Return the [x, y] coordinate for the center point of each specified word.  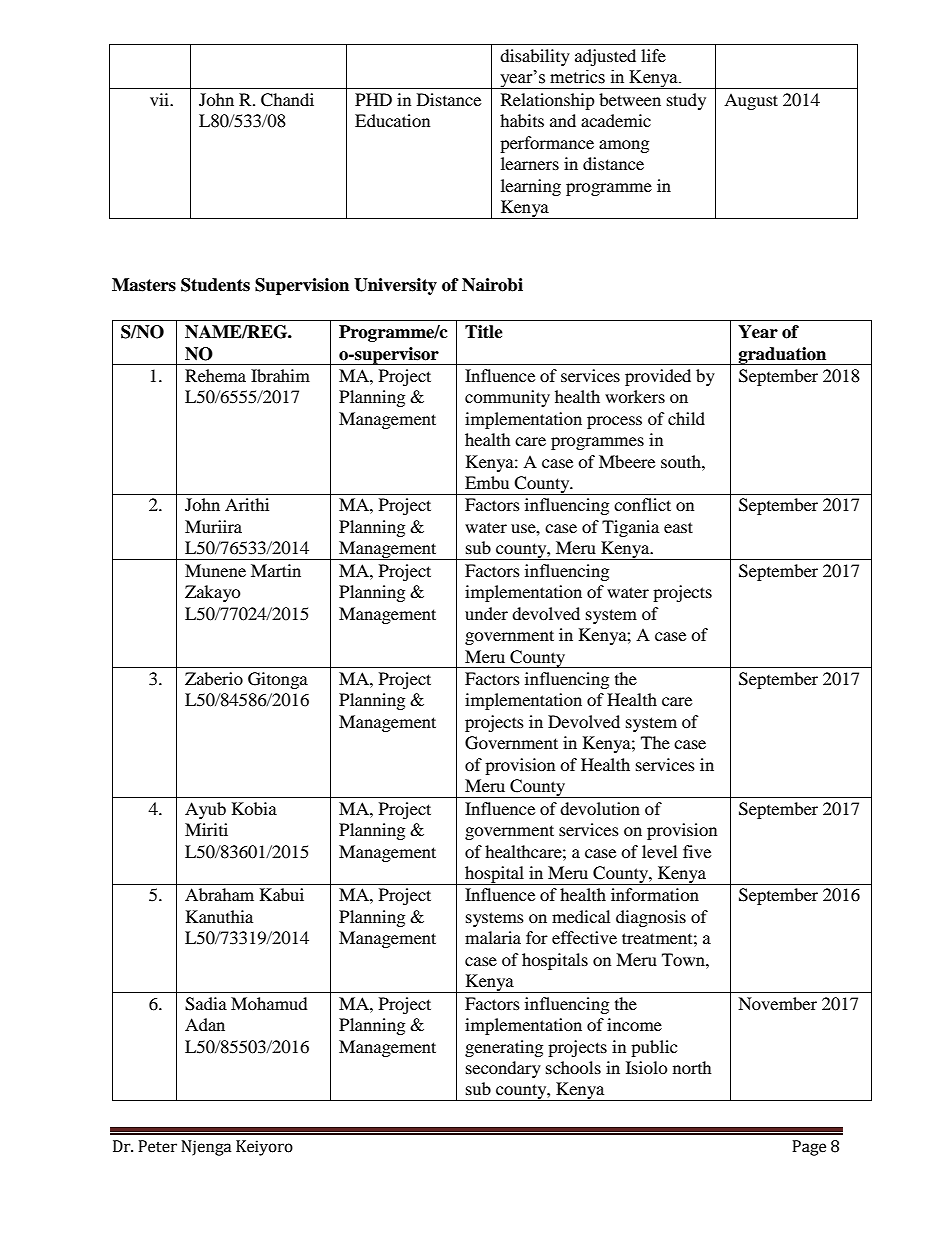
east [678, 527]
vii [160, 99]
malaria [493, 937]
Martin [276, 570]
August [751, 101]
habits [522, 120]
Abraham [219, 894]
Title [484, 332]
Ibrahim [280, 375]
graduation [782, 356]
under [486, 613]
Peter [157, 1146]
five [697, 851]
